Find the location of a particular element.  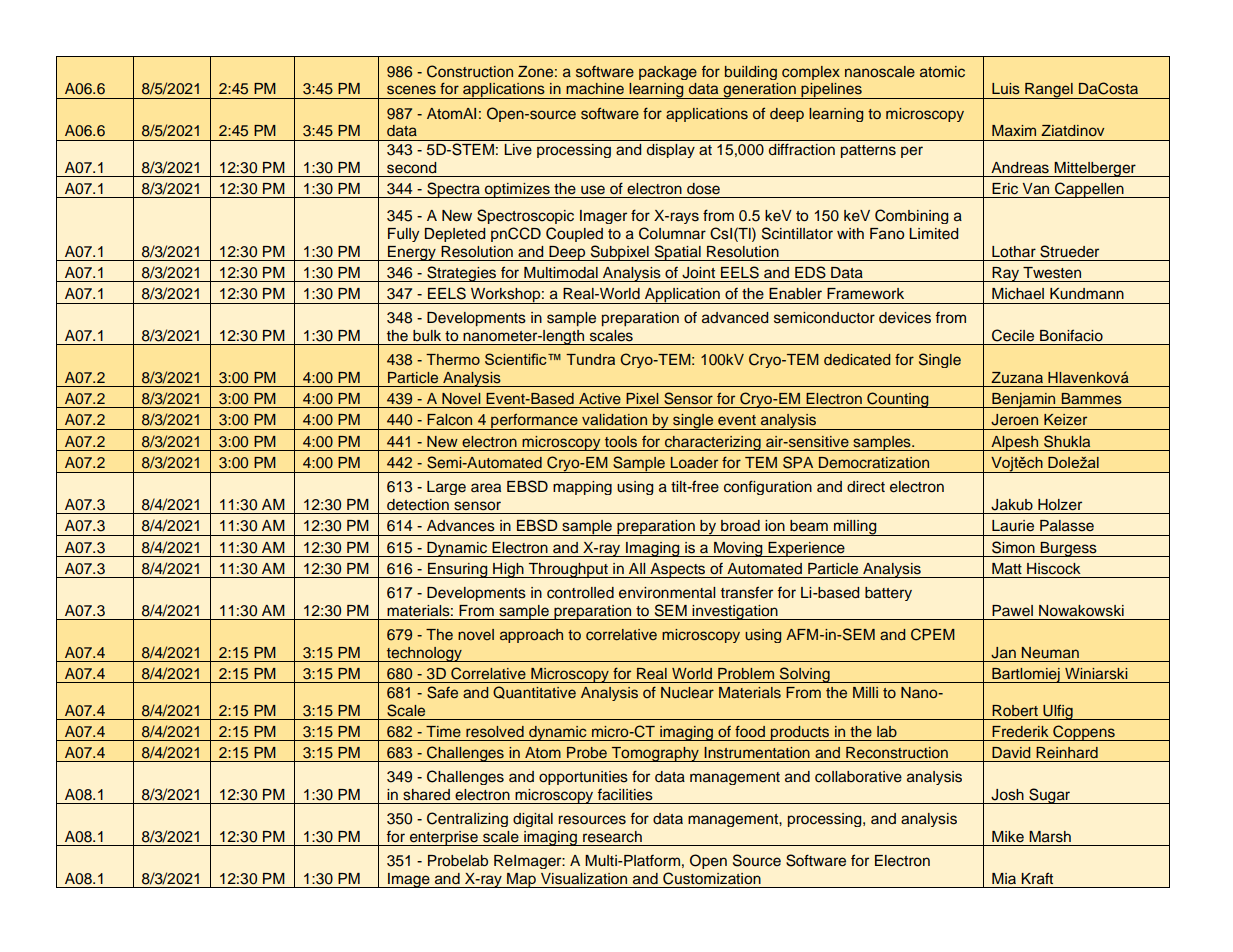

Jakub is located at coordinates (1012, 505).
